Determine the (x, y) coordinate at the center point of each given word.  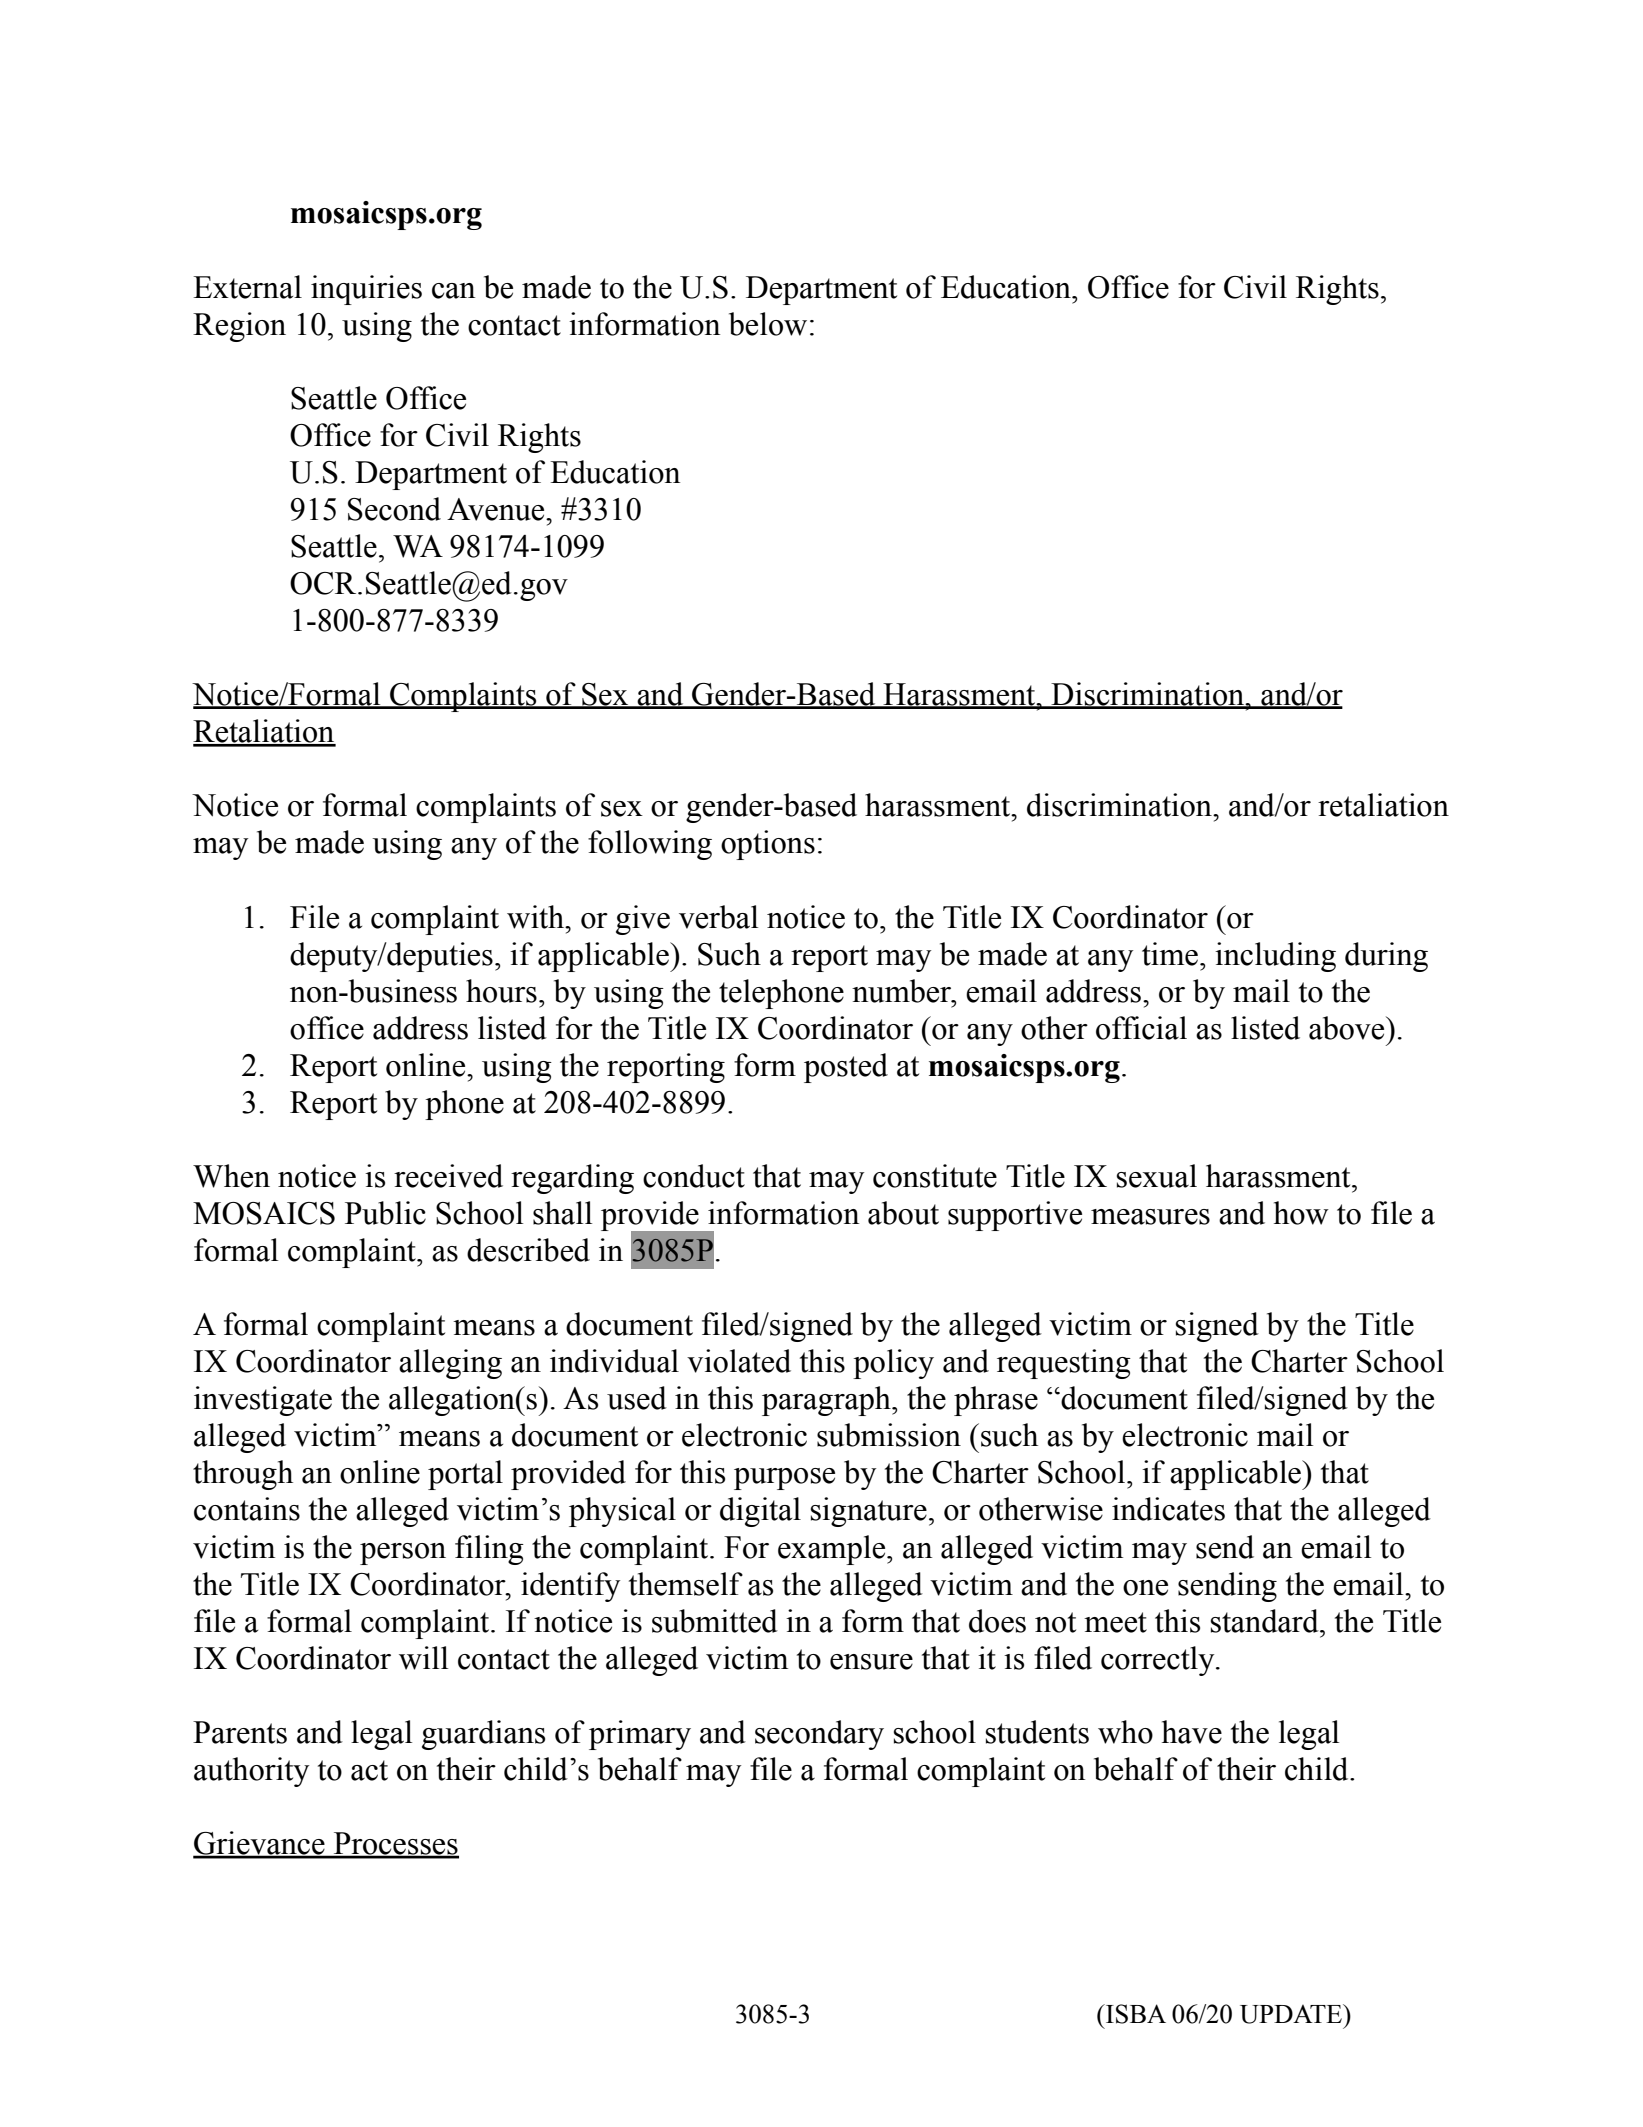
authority (251, 1772)
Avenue (497, 509)
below (768, 324)
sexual (1157, 1176)
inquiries (366, 290)
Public (385, 1213)
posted (846, 1068)
